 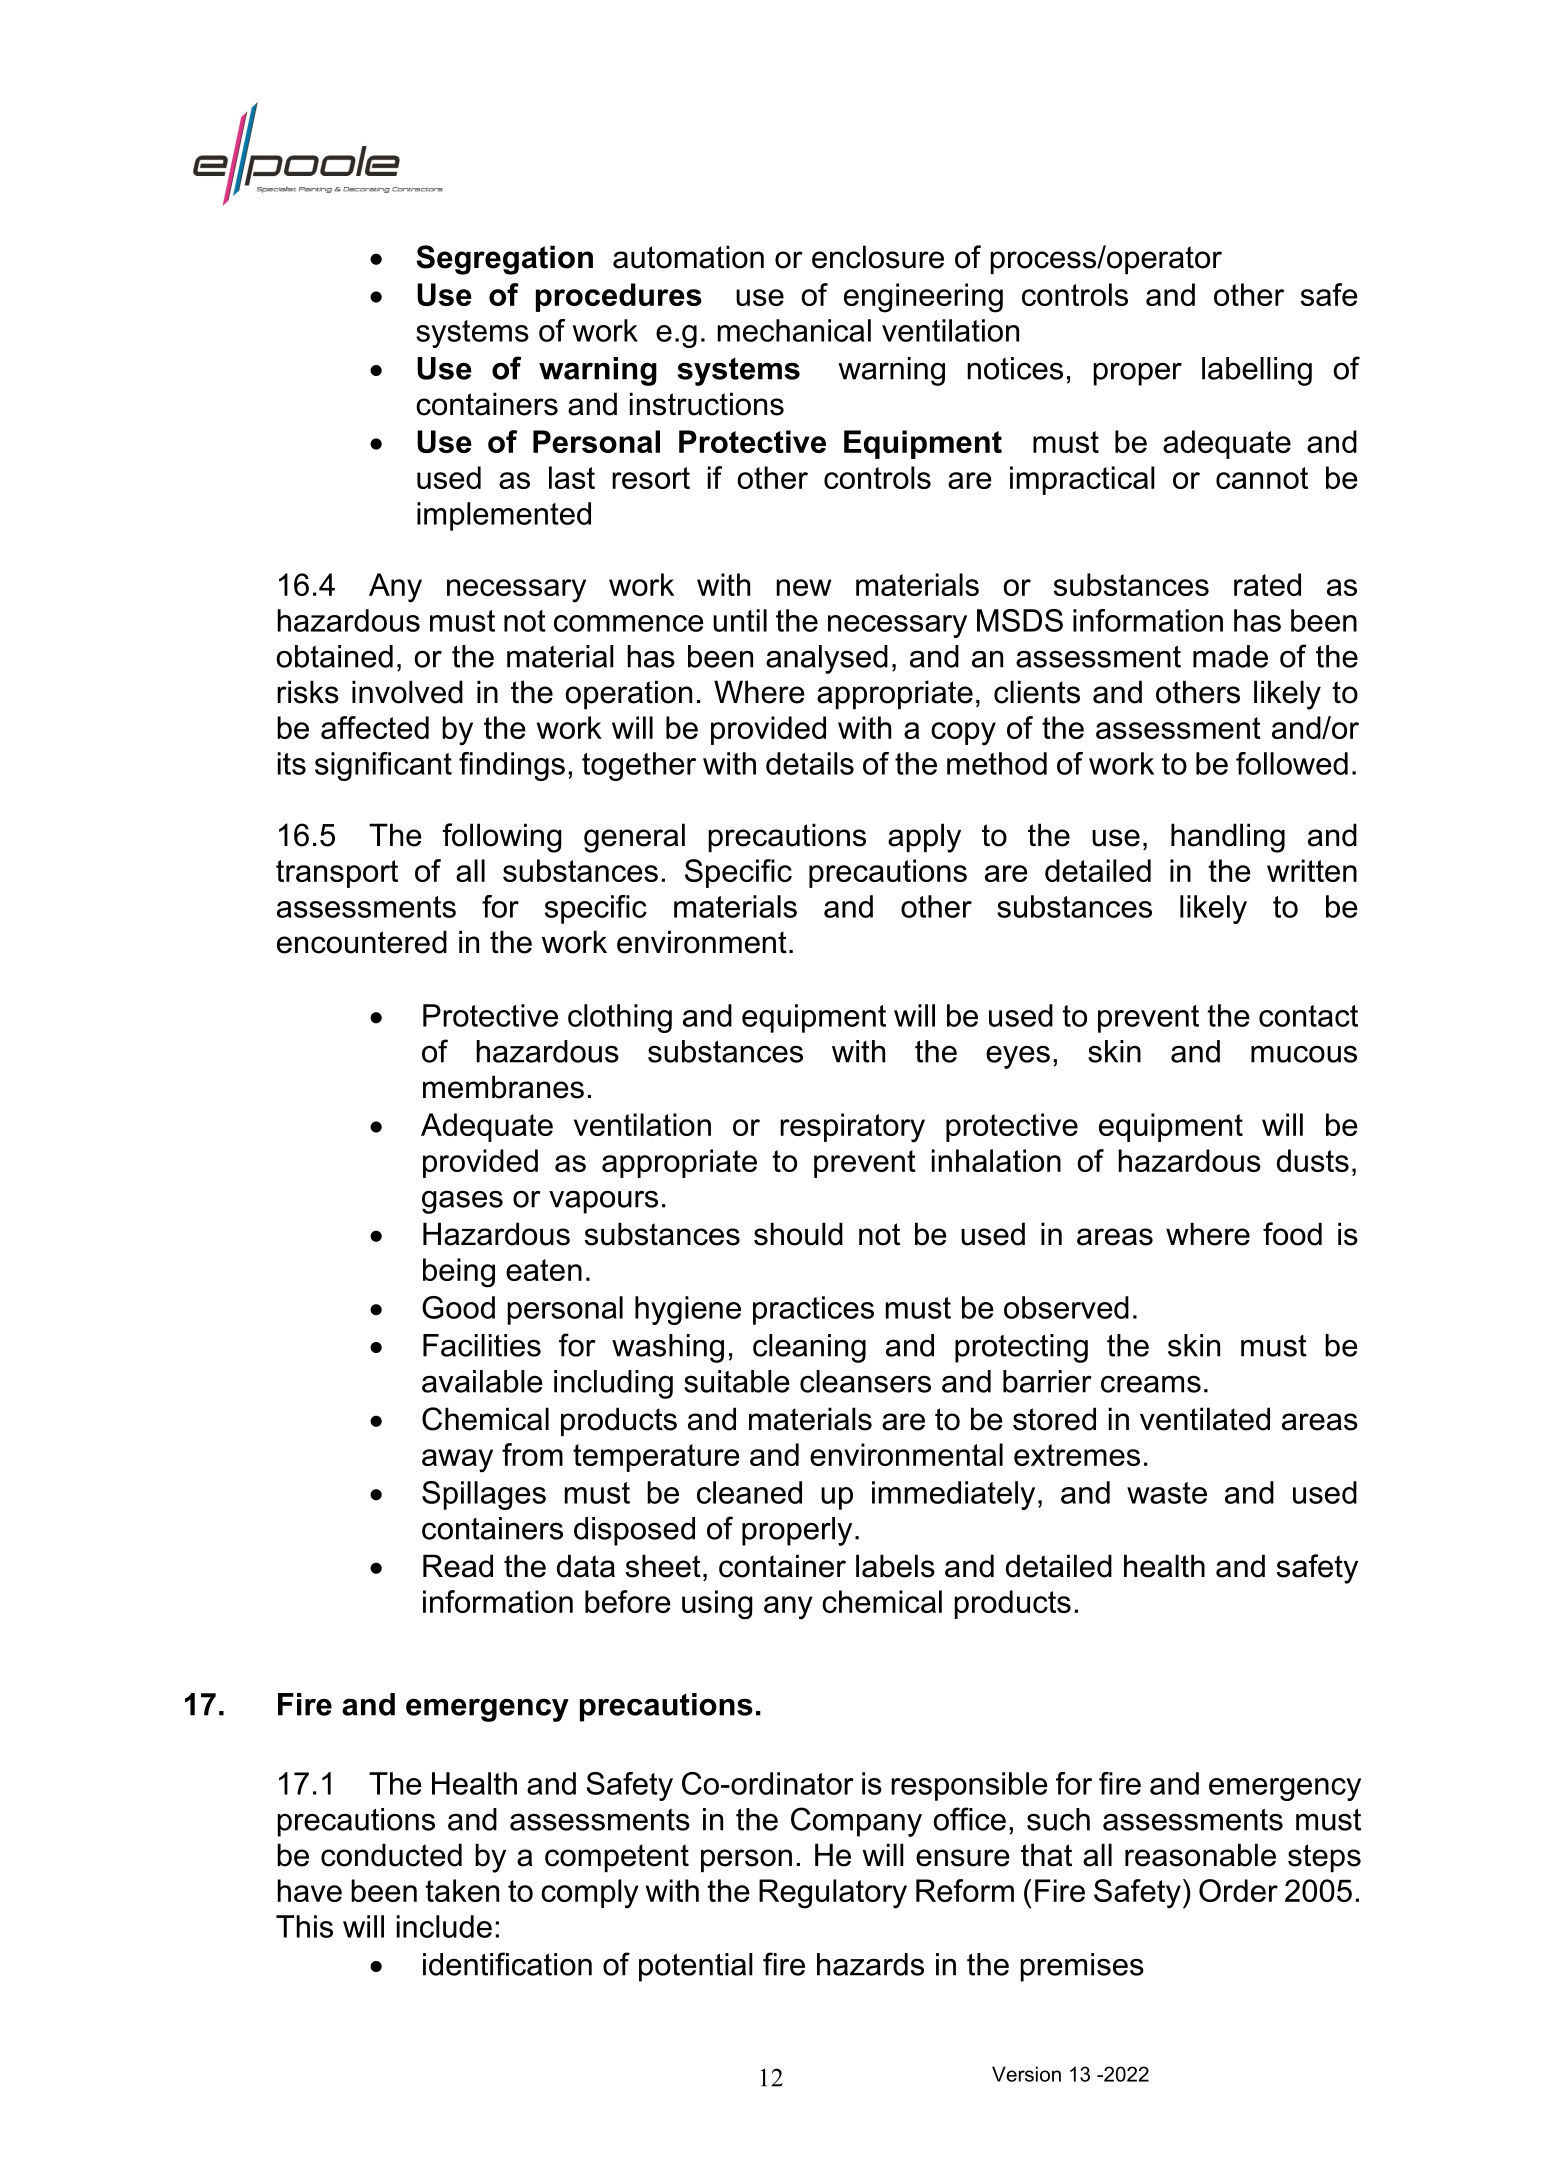 What do you see at coordinates (749, 1492) in the document?
I see `cleaned` at bounding box center [749, 1492].
